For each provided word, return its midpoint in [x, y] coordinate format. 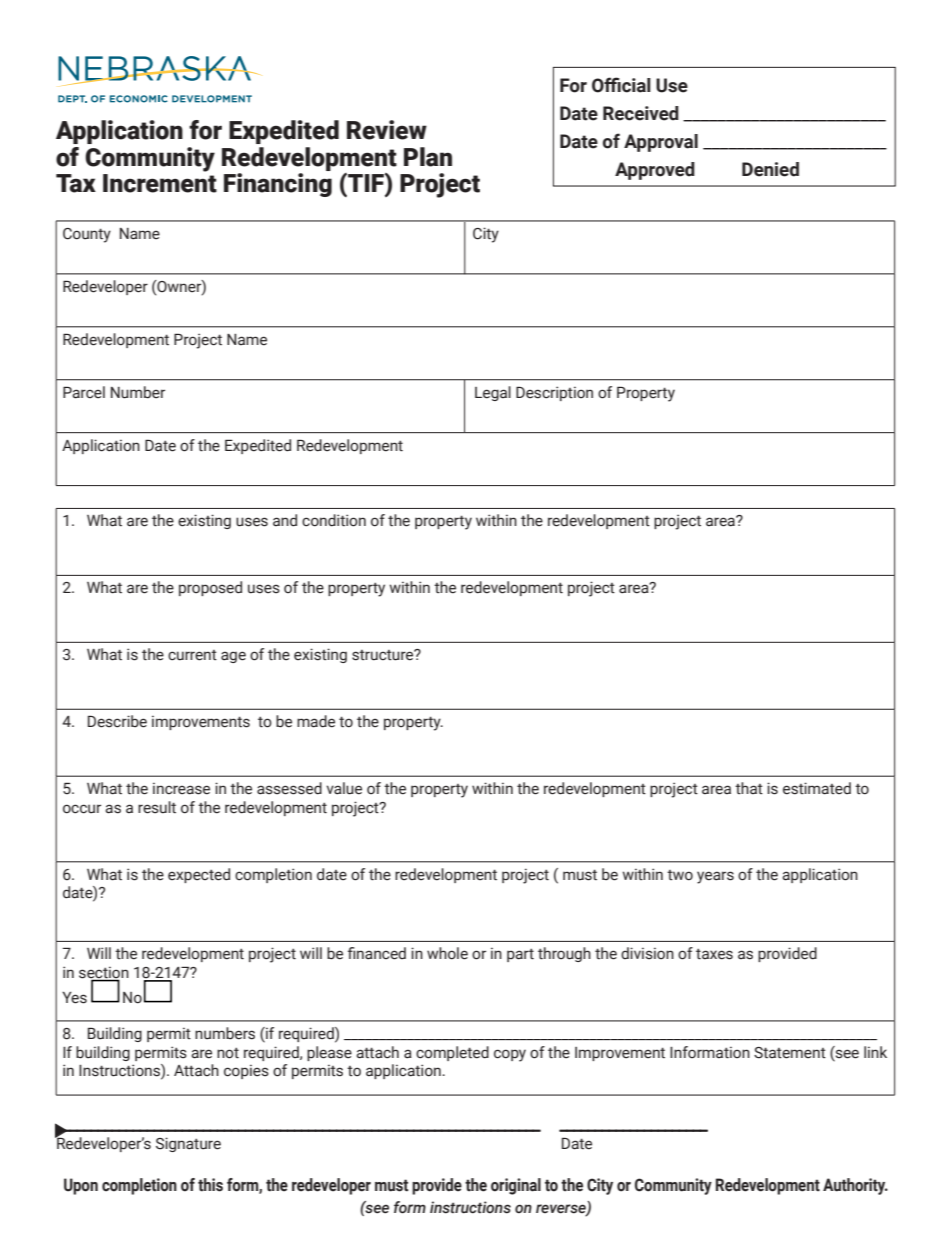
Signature [188, 1144]
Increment [160, 183]
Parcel [84, 392]
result [157, 807]
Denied [770, 169]
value [344, 788]
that [749, 788]
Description [554, 393]
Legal [493, 393]
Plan [428, 157]
